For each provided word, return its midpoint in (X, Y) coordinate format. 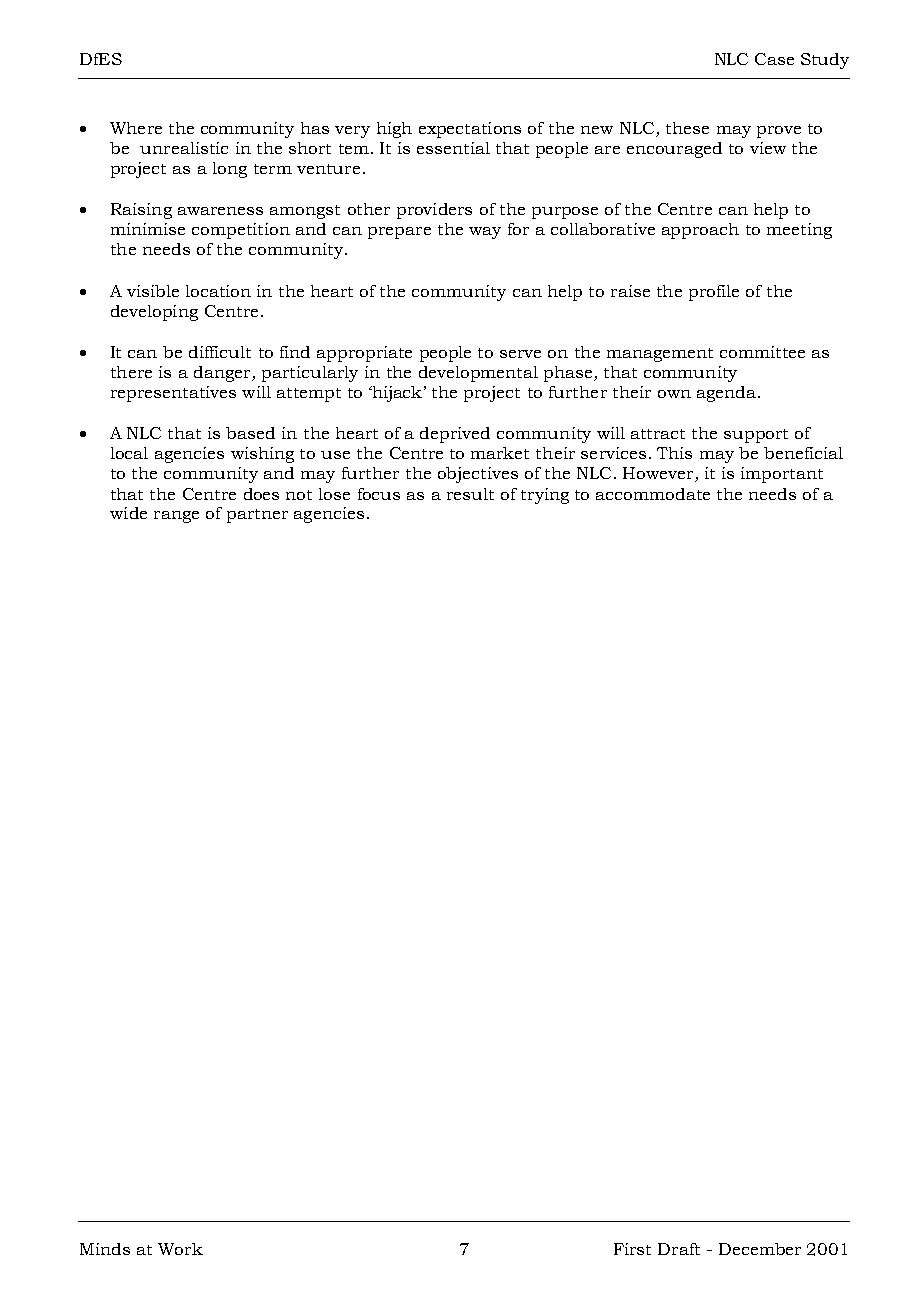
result (470, 494)
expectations (470, 130)
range (176, 517)
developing (154, 313)
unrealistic (184, 148)
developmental (478, 374)
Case (774, 59)
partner (257, 516)
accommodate (653, 494)
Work (180, 1249)
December (760, 1249)
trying (545, 496)
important (782, 475)
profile (714, 293)
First (632, 1249)
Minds (105, 1249)
